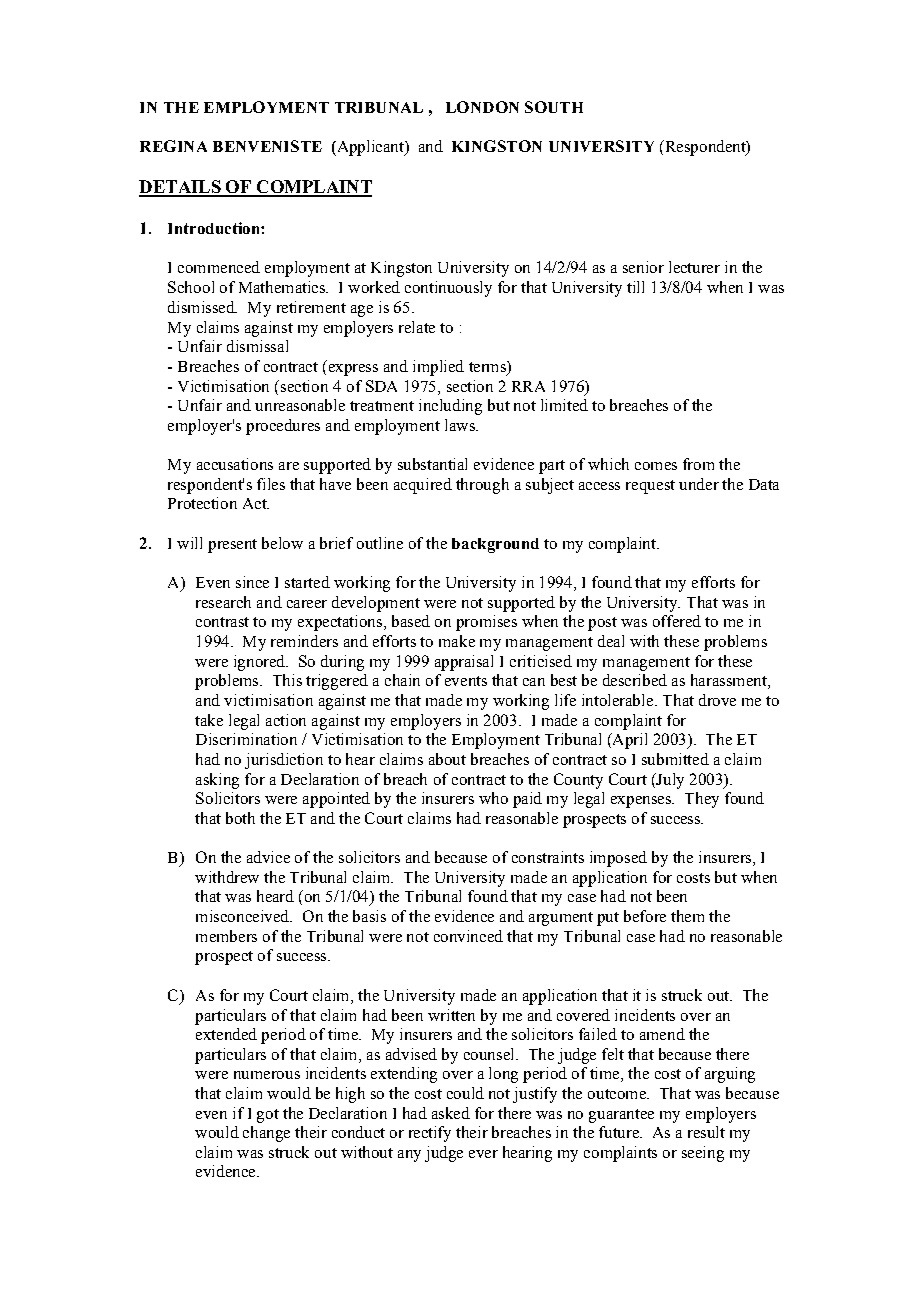  What do you see at coordinates (702, 800) in the screenshot?
I see `They` at bounding box center [702, 800].
